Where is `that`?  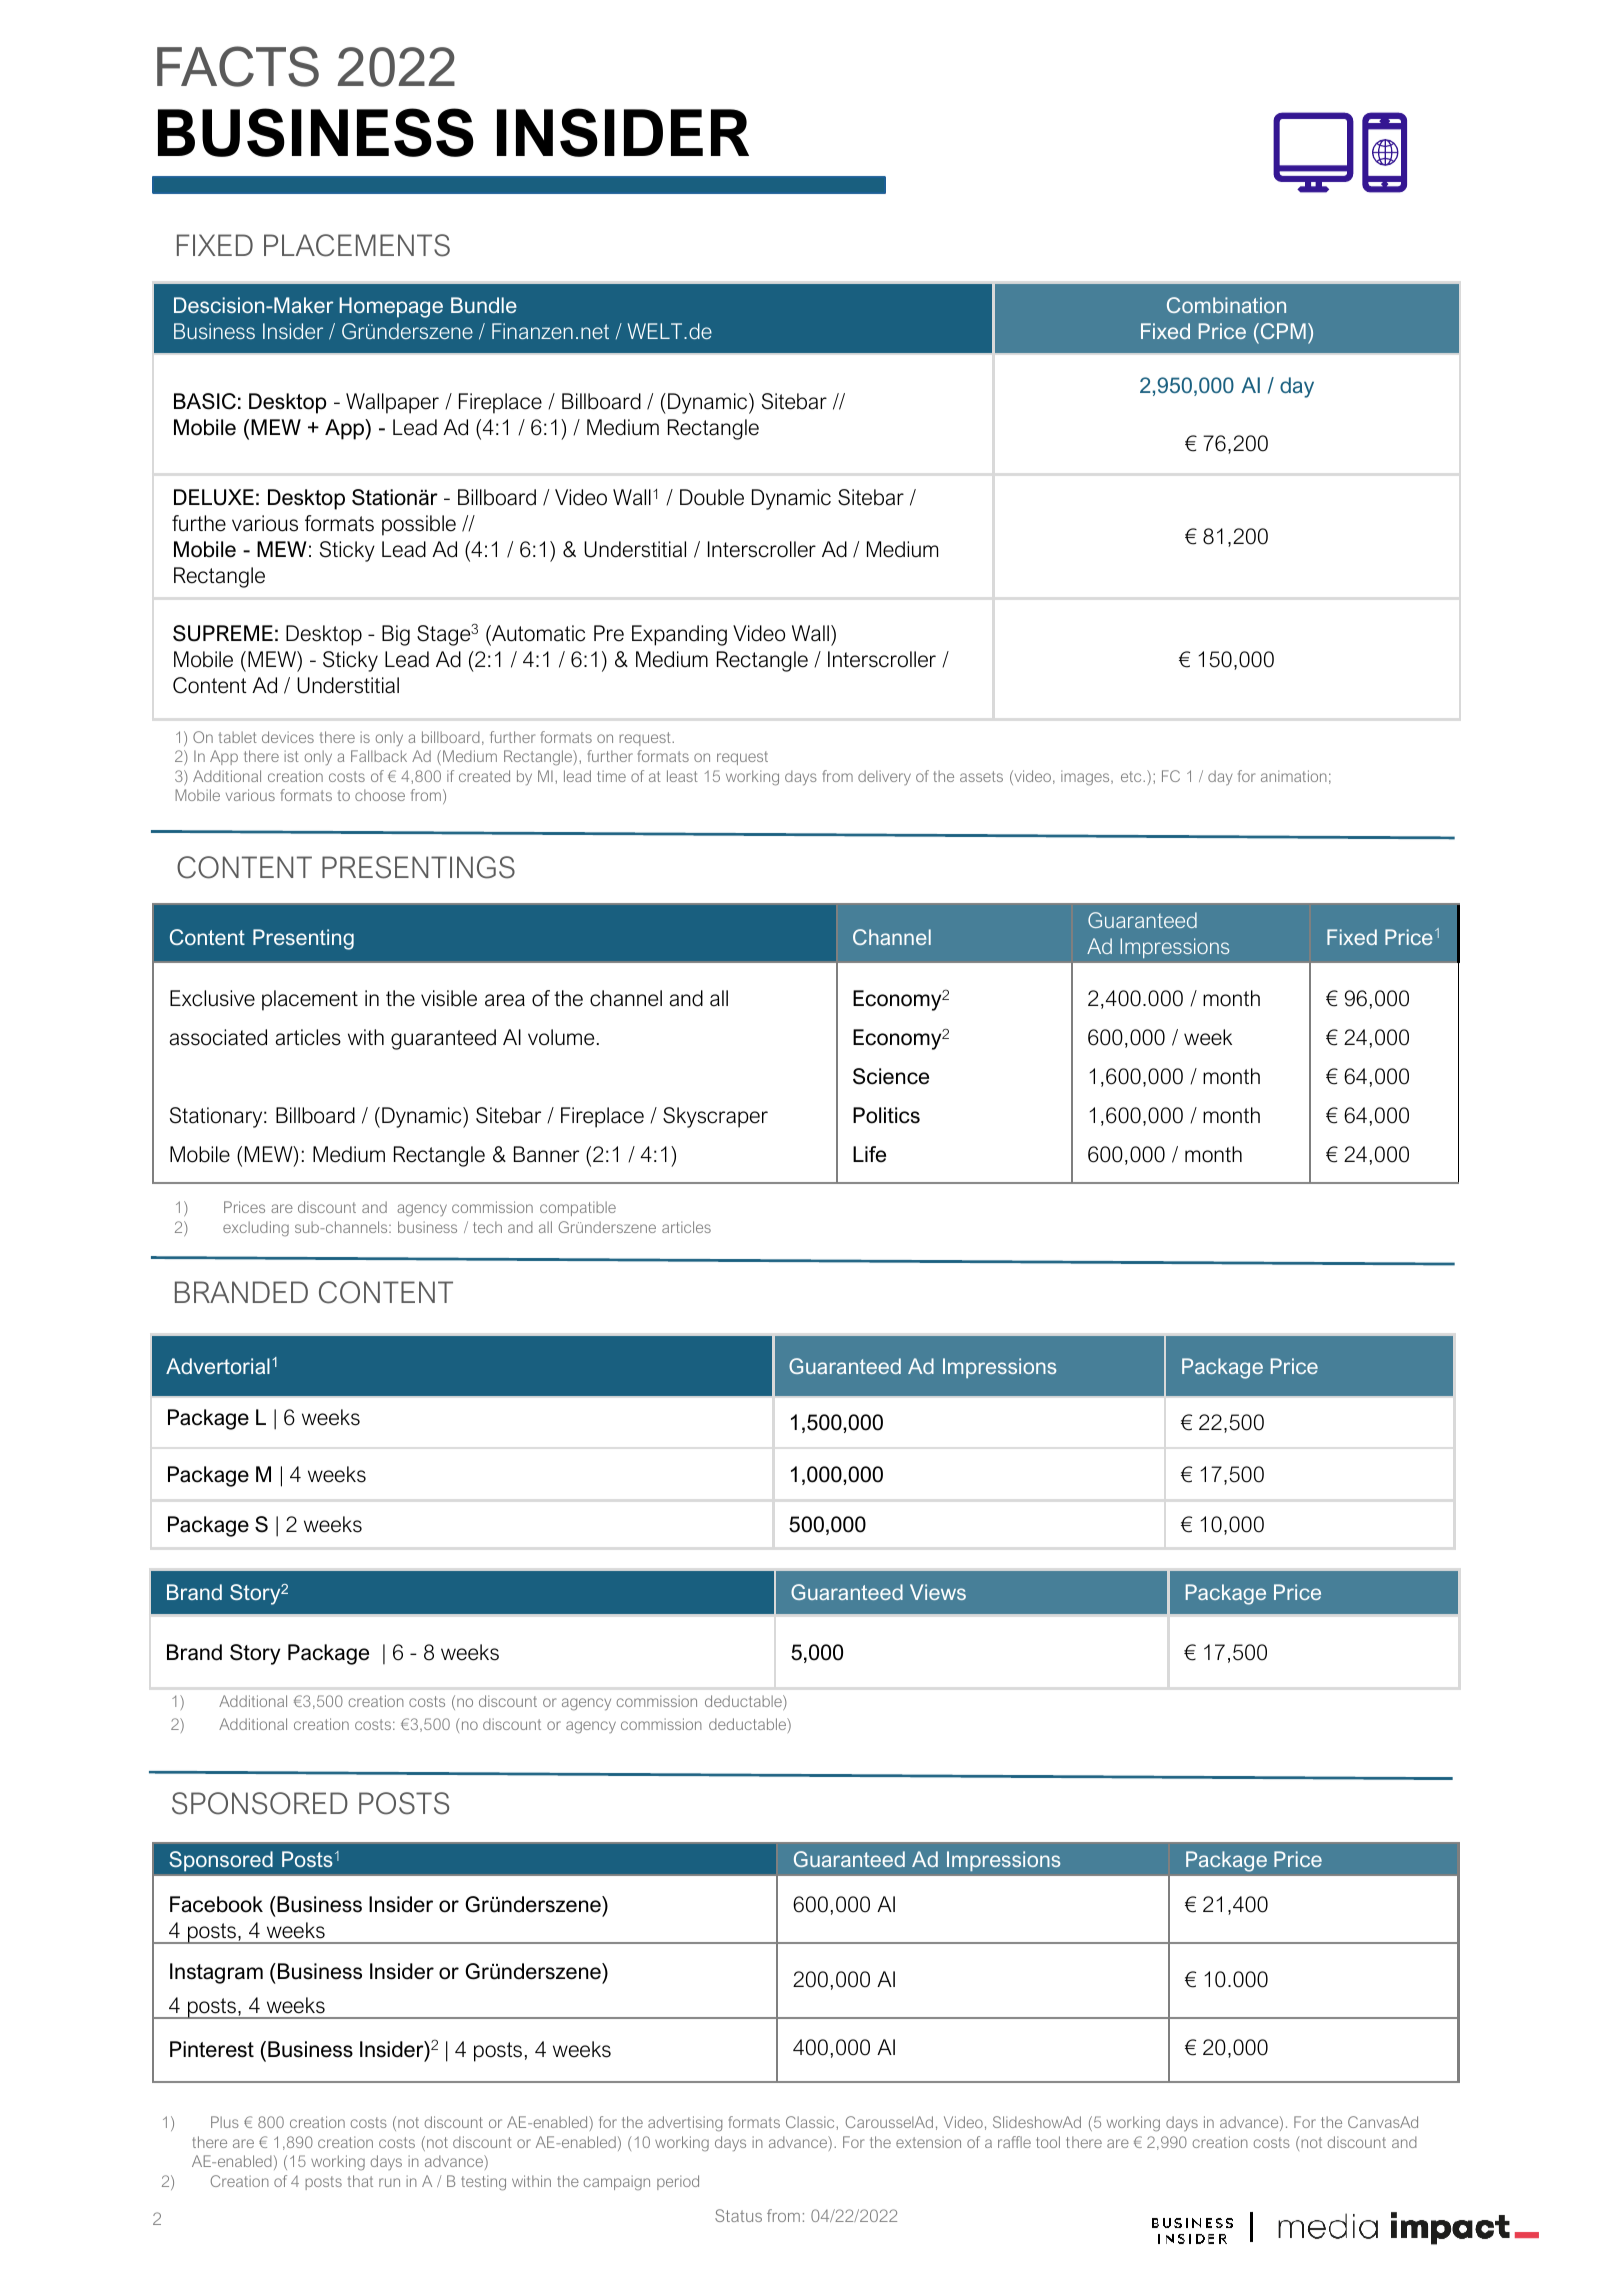 that is located at coordinates (360, 2181).
